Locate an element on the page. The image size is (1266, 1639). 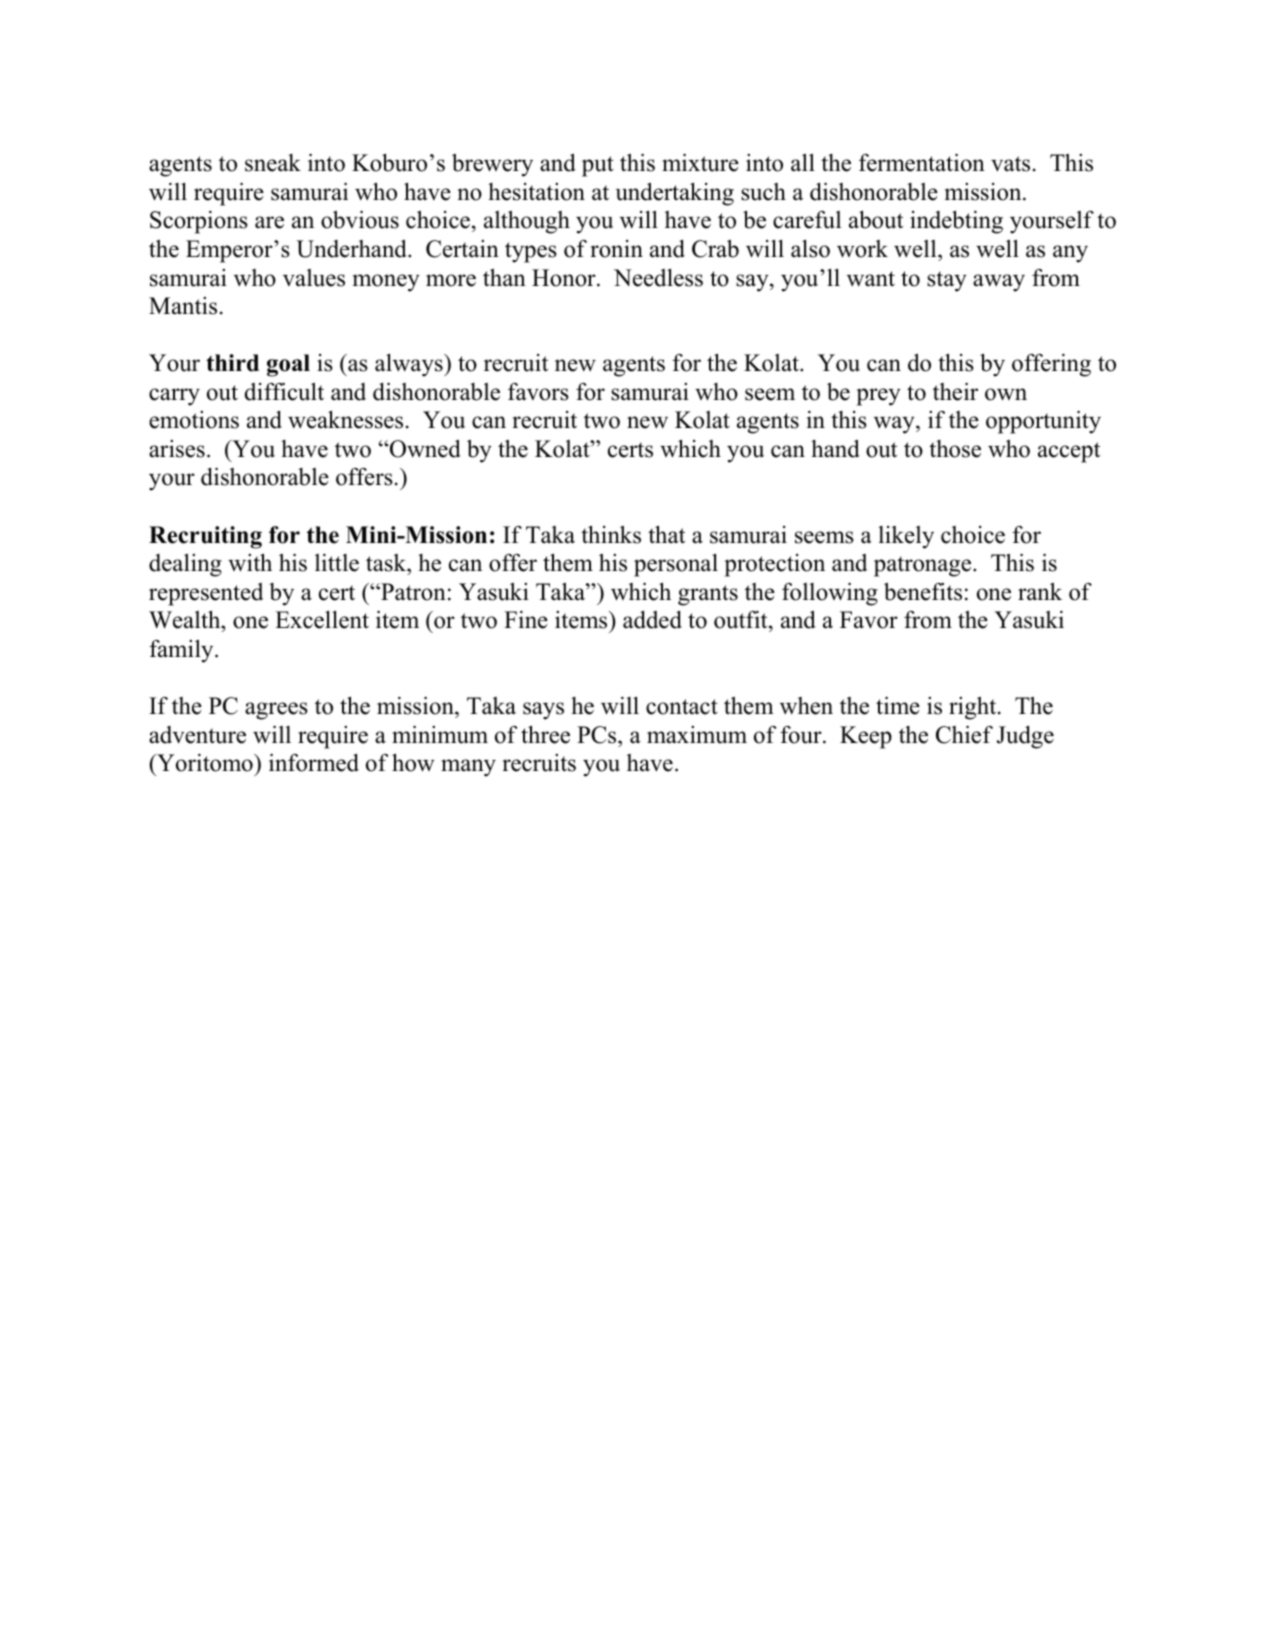
those is located at coordinates (955, 449).
